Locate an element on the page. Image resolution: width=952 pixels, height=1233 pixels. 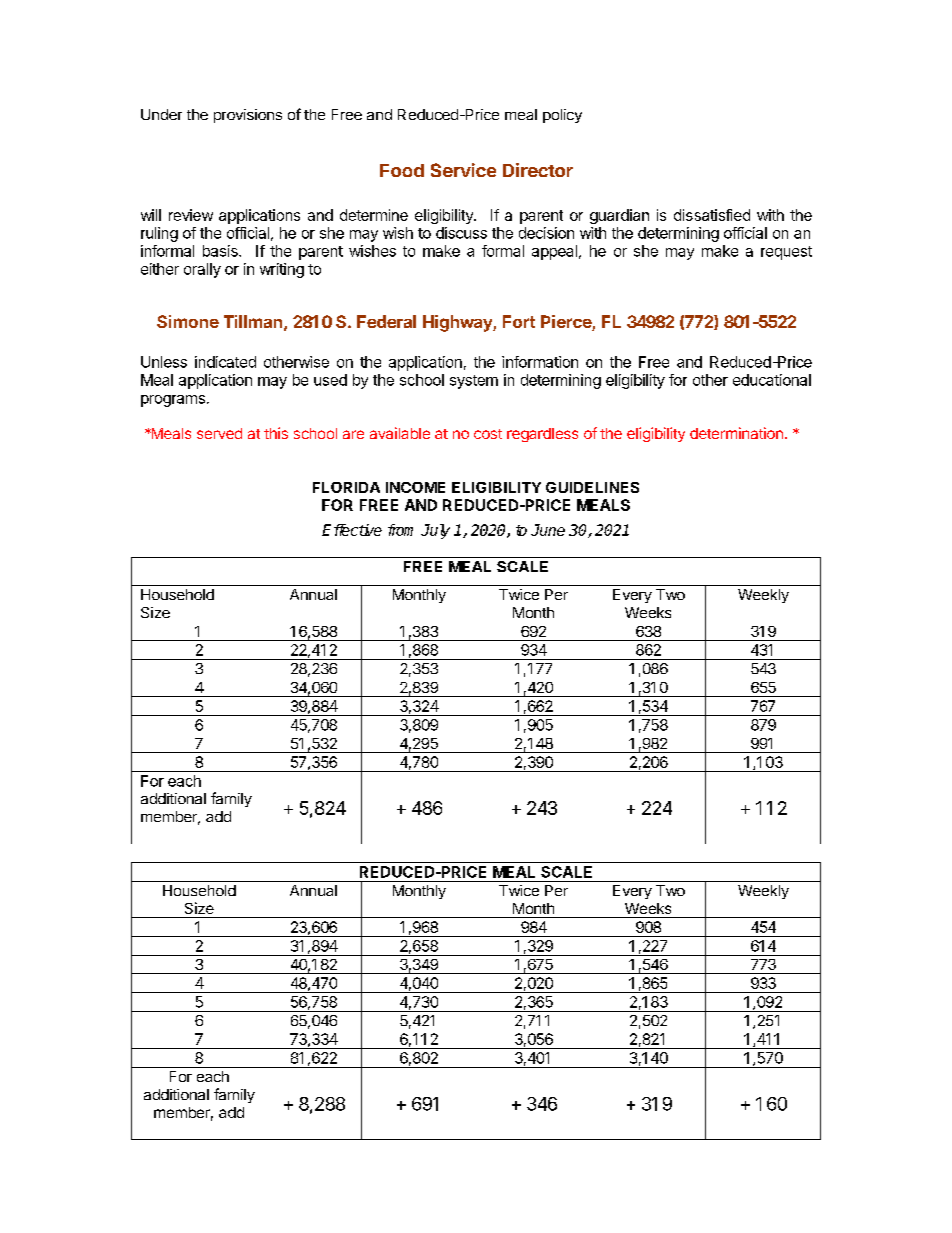
policy is located at coordinates (562, 116).
